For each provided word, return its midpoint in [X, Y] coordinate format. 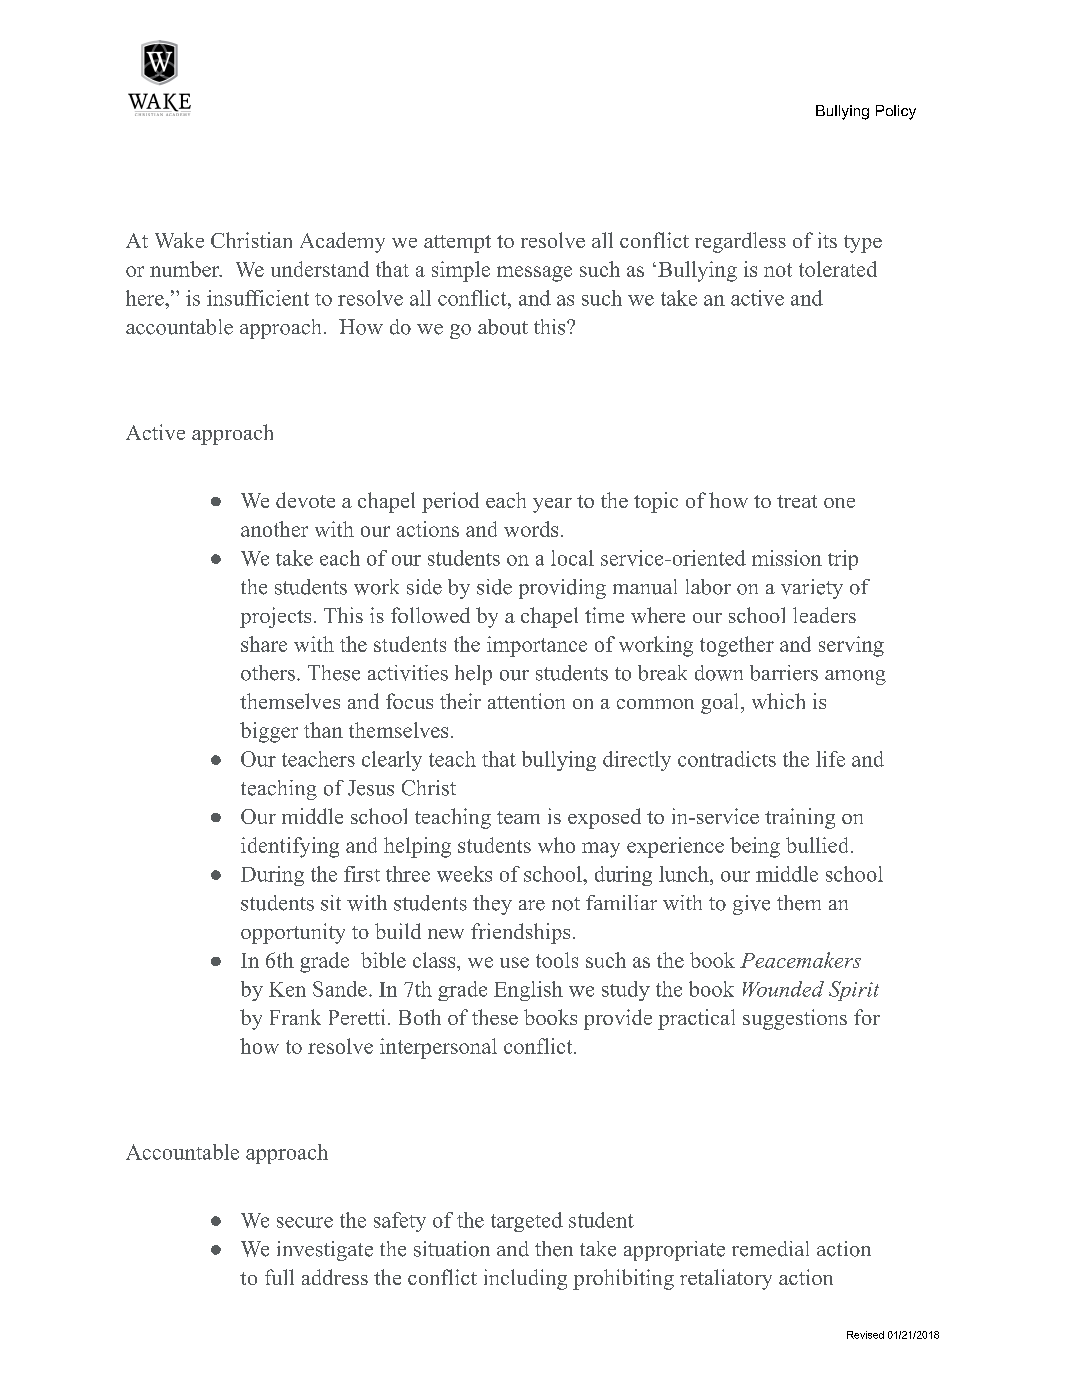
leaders [824, 615]
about [503, 327]
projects [275, 617]
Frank [295, 1017]
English [528, 991]
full [279, 1277]
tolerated [838, 269]
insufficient [258, 298]
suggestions [795, 1019]
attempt [457, 244]
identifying [290, 847]
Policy [896, 112]
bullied [817, 845]
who [556, 845]
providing [562, 589]
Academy [342, 242]
